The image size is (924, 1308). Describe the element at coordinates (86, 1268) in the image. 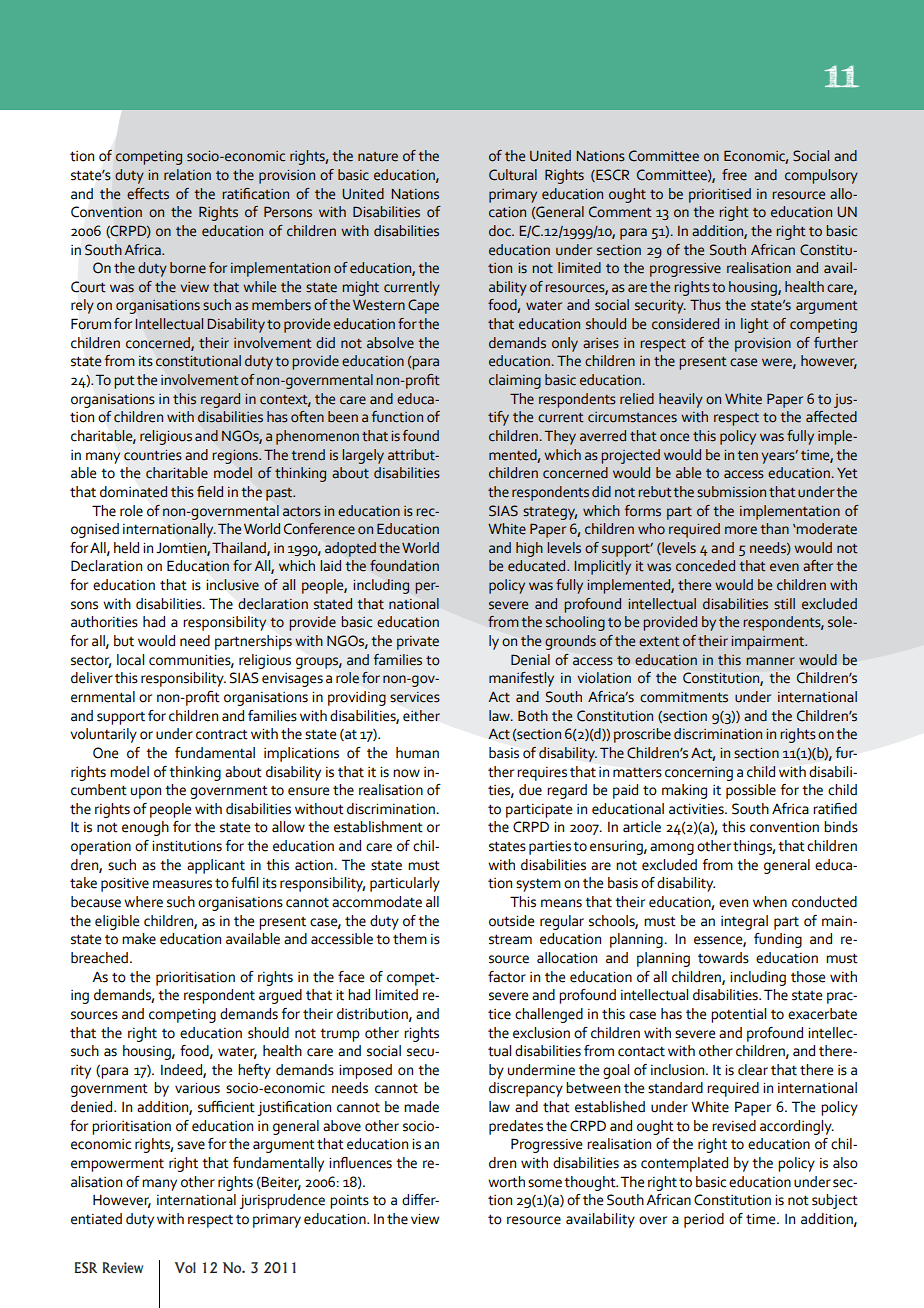

I see `ESR` at that location.
